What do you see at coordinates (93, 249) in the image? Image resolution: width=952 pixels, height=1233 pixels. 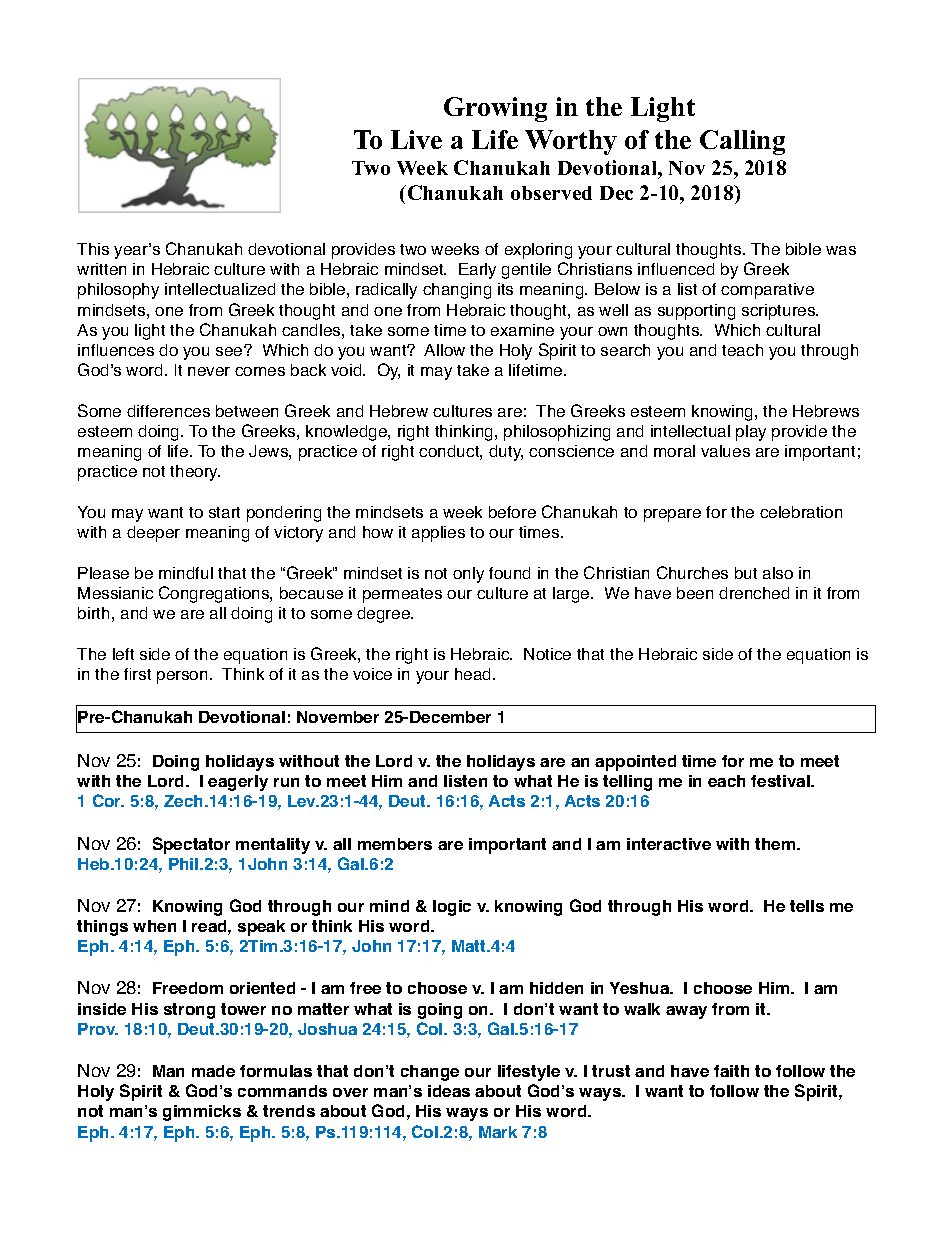 I see `This` at bounding box center [93, 249].
